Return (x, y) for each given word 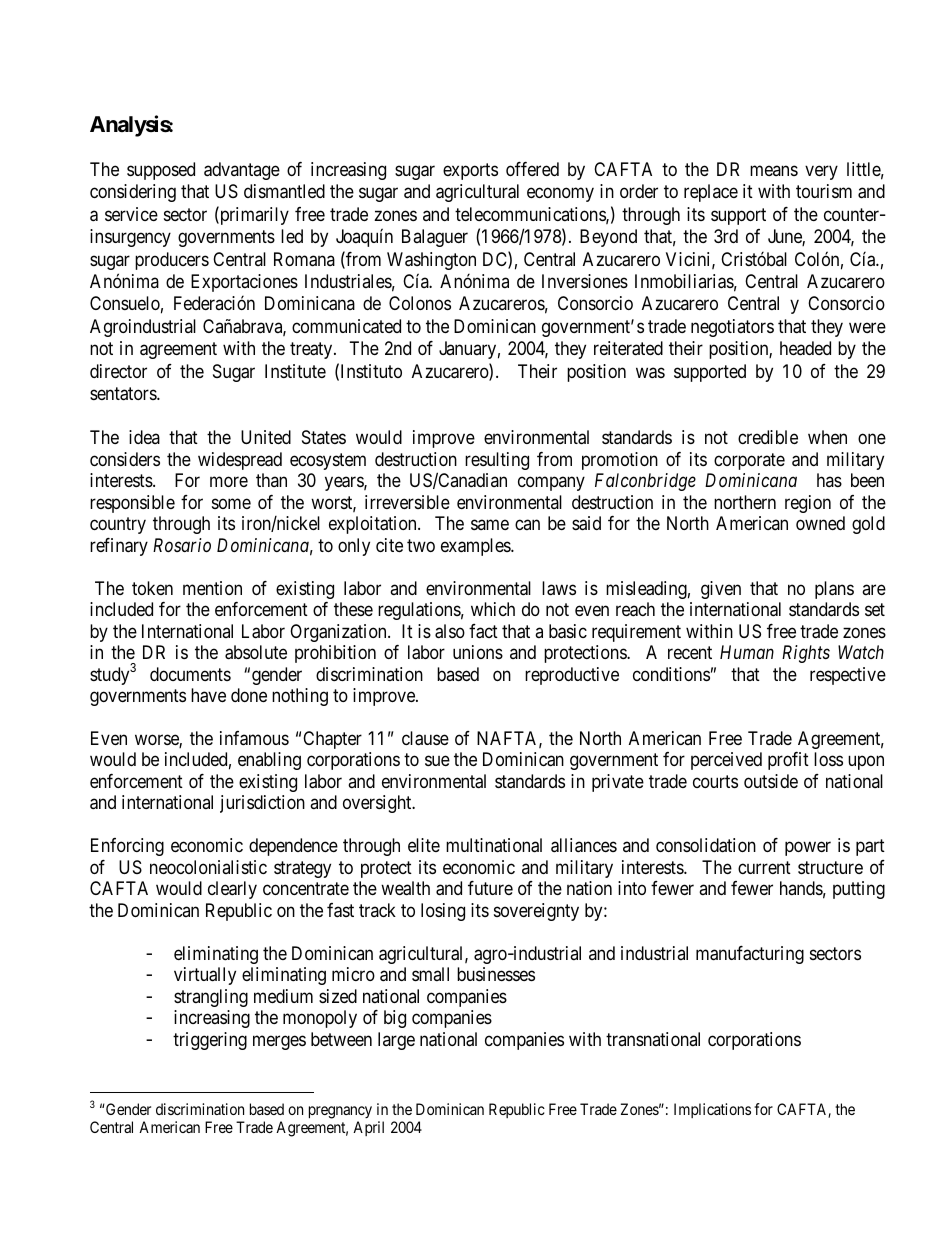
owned (820, 523)
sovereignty (536, 912)
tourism (824, 191)
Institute (295, 371)
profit (788, 761)
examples (476, 547)
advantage (242, 171)
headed (805, 348)
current (764, 867)
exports (470, 171)
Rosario (182, 545)
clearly (232, 890)
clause (425, 738)
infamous (254, 738)
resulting (497, 461)
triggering (210, 1041)
